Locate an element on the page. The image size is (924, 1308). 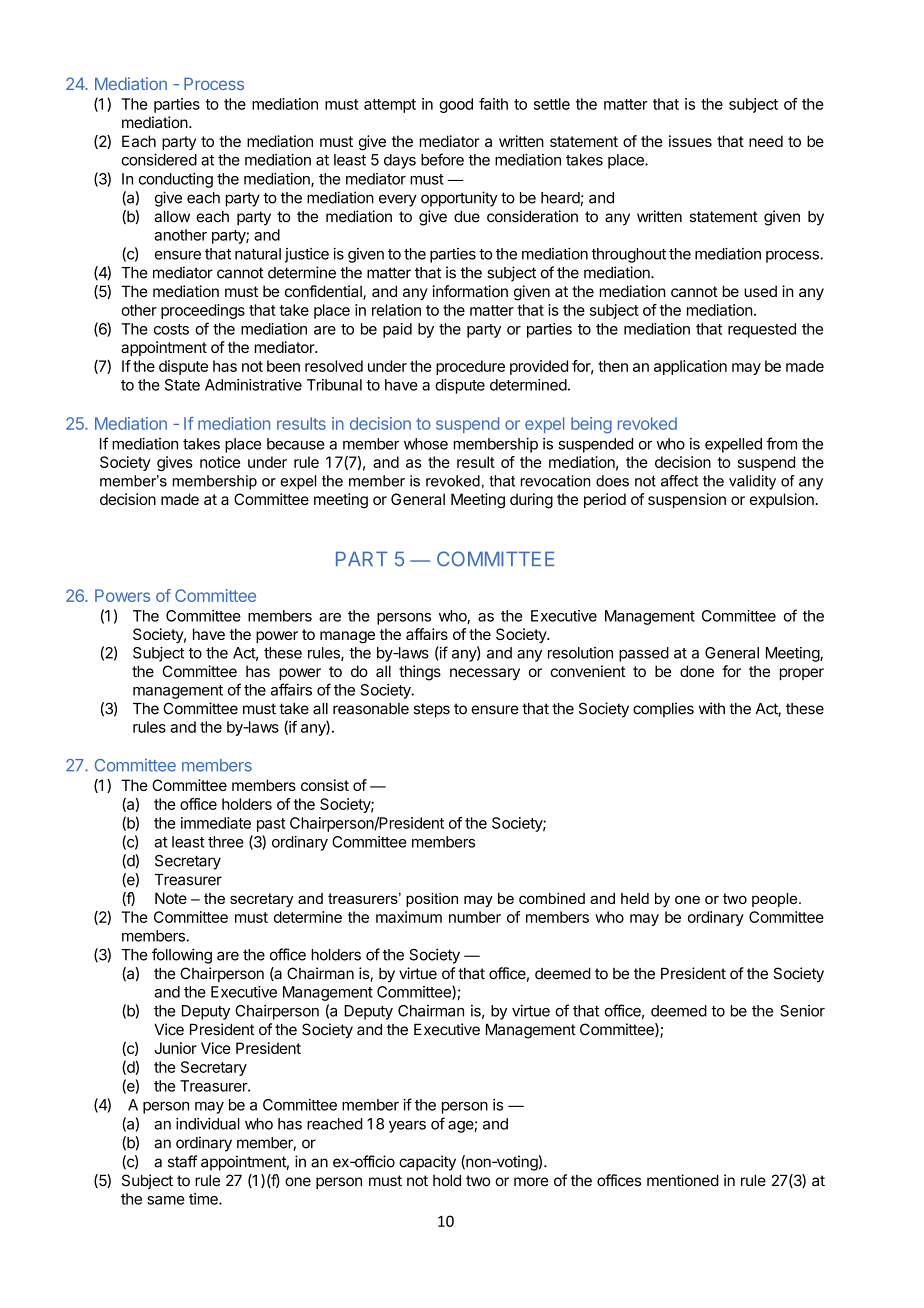
issues is located at coordinates (690, 141).
